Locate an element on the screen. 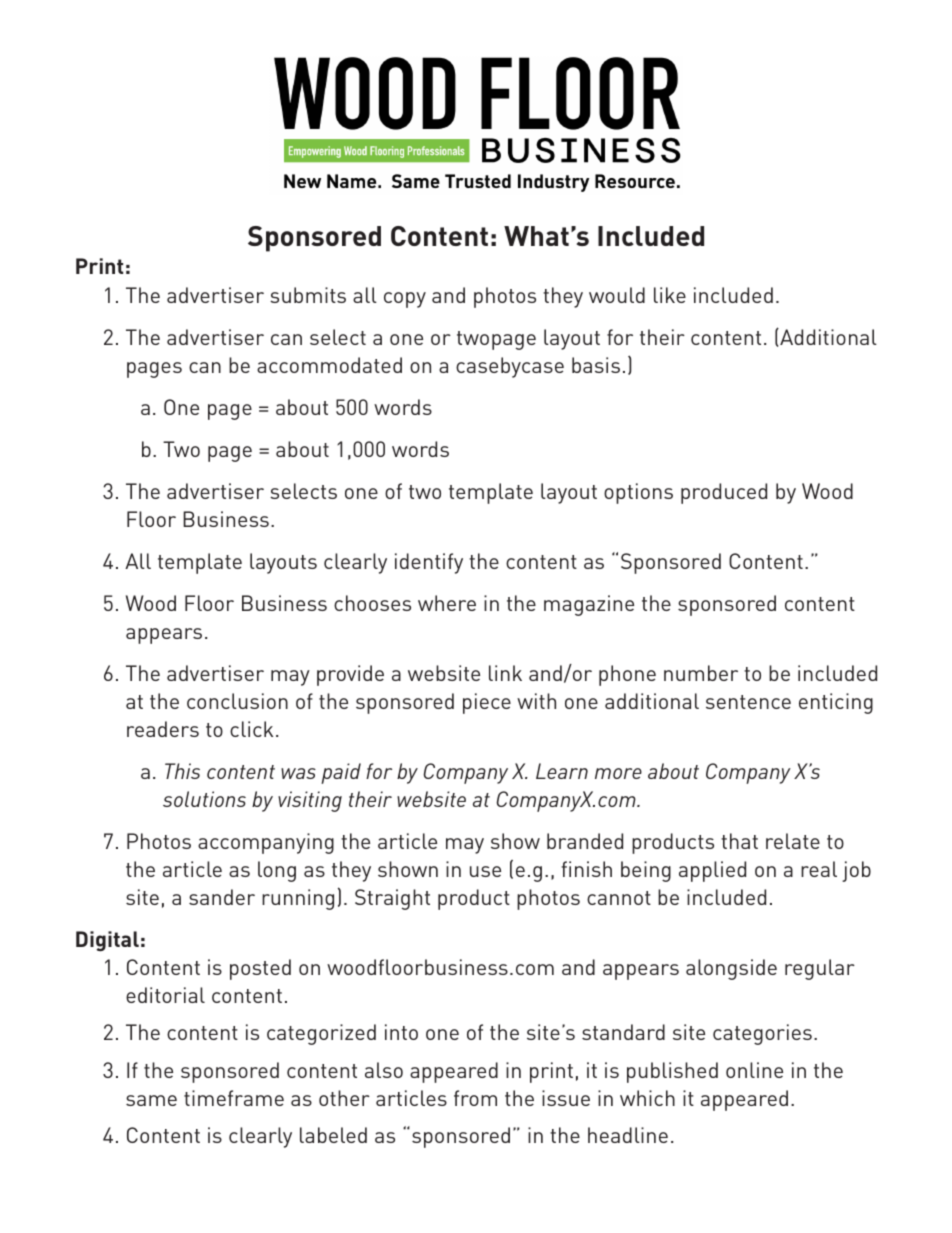  like is located at coordinates (670, 295).
